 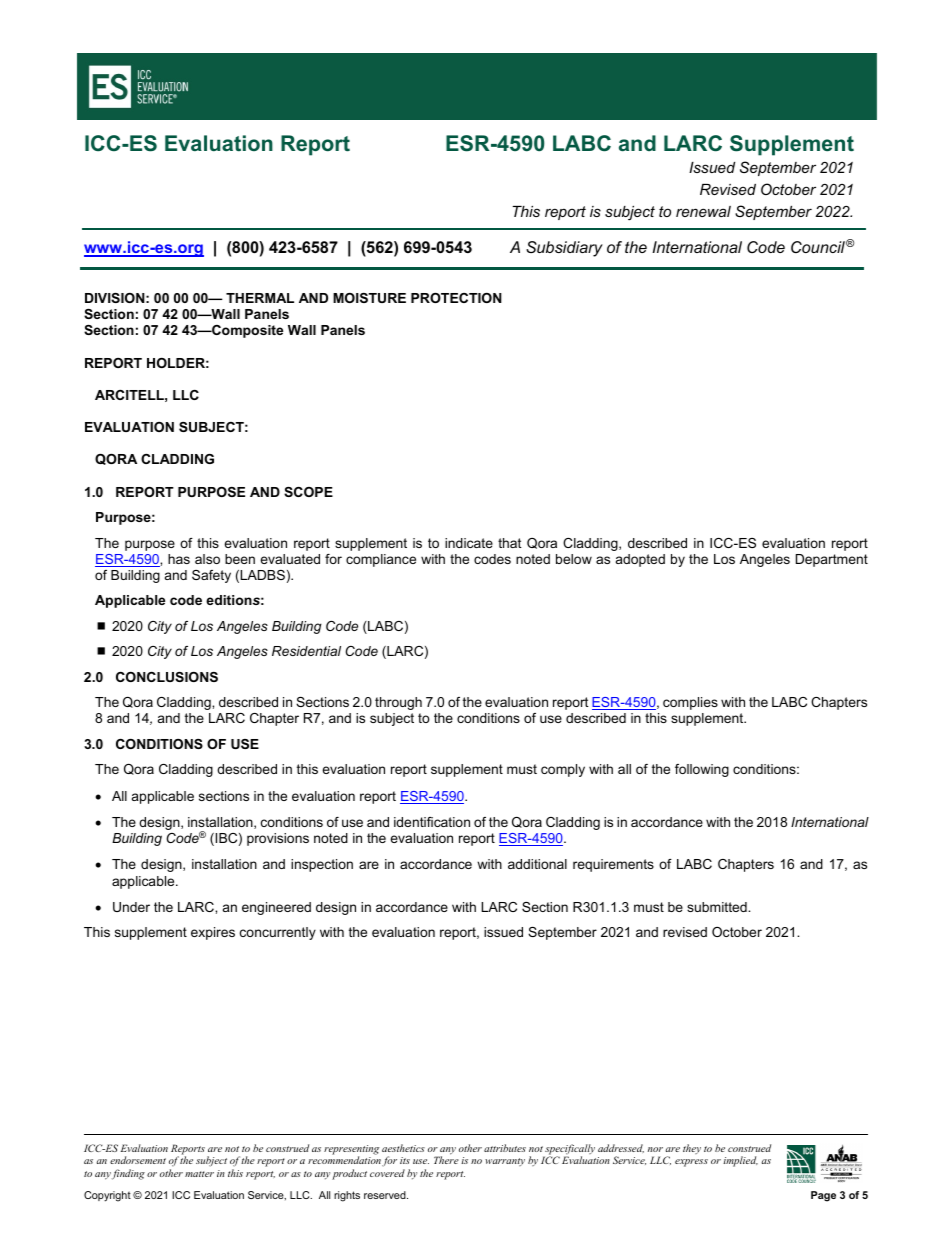 What do you see at coordinates (690, 703) in the document?
I see `complies` at bounding box center [690, 703].
